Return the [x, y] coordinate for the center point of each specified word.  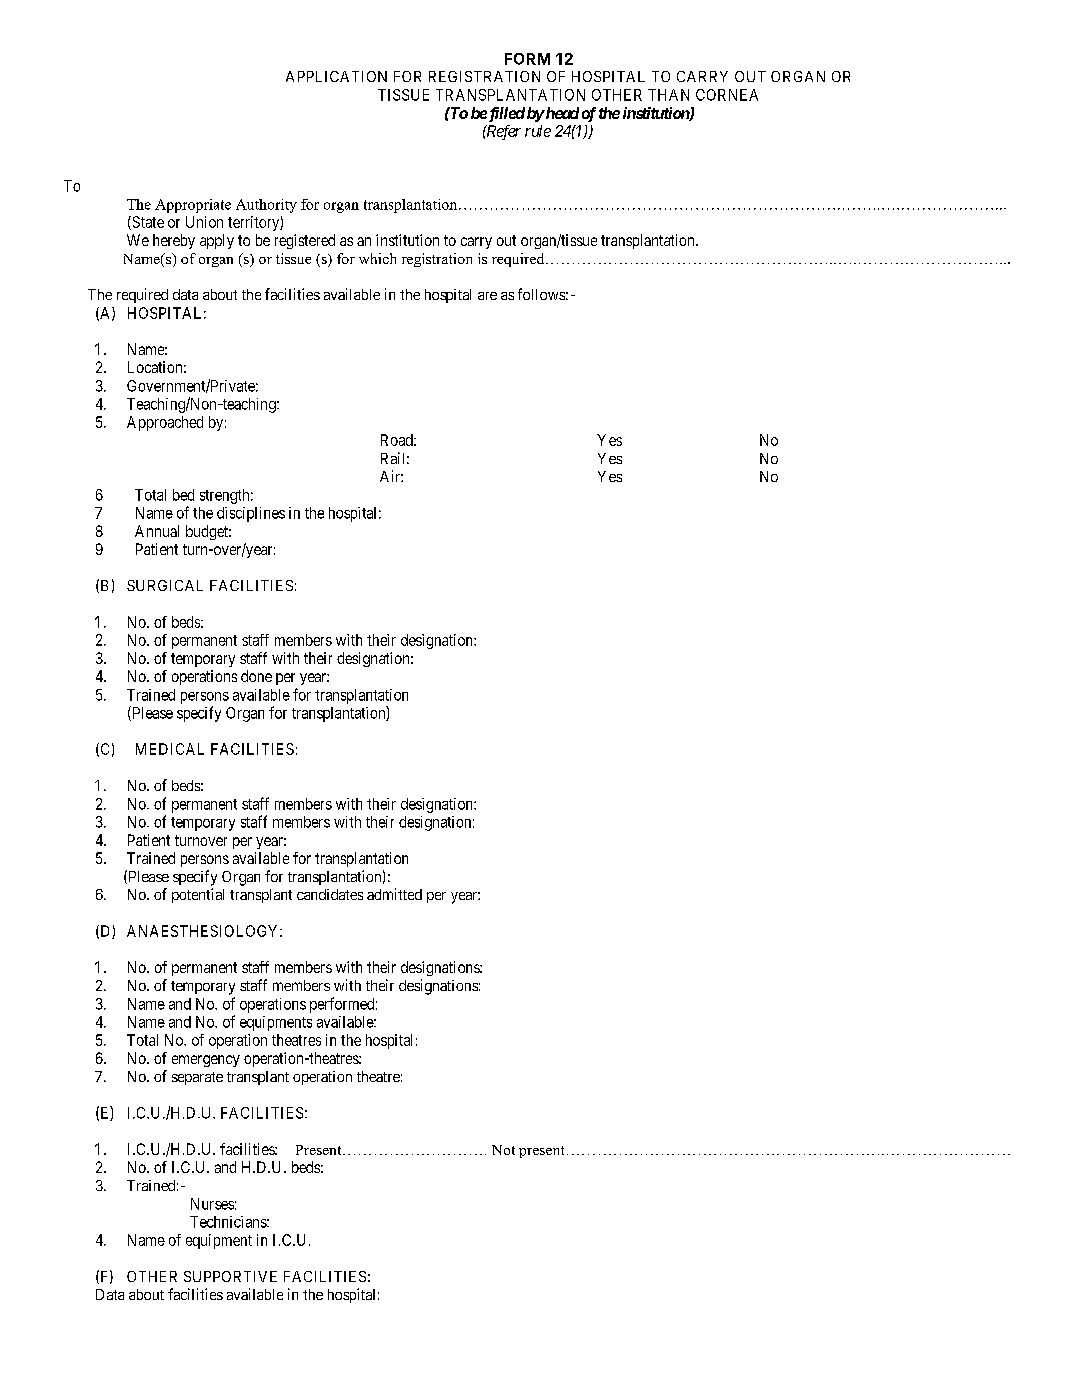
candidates [330, 894]
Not [503, 1150]
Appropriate [193, 206]
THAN [668, 95]
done [256, 676]
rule [538, 131]
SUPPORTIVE [230, 1276]
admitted [394, 894]
